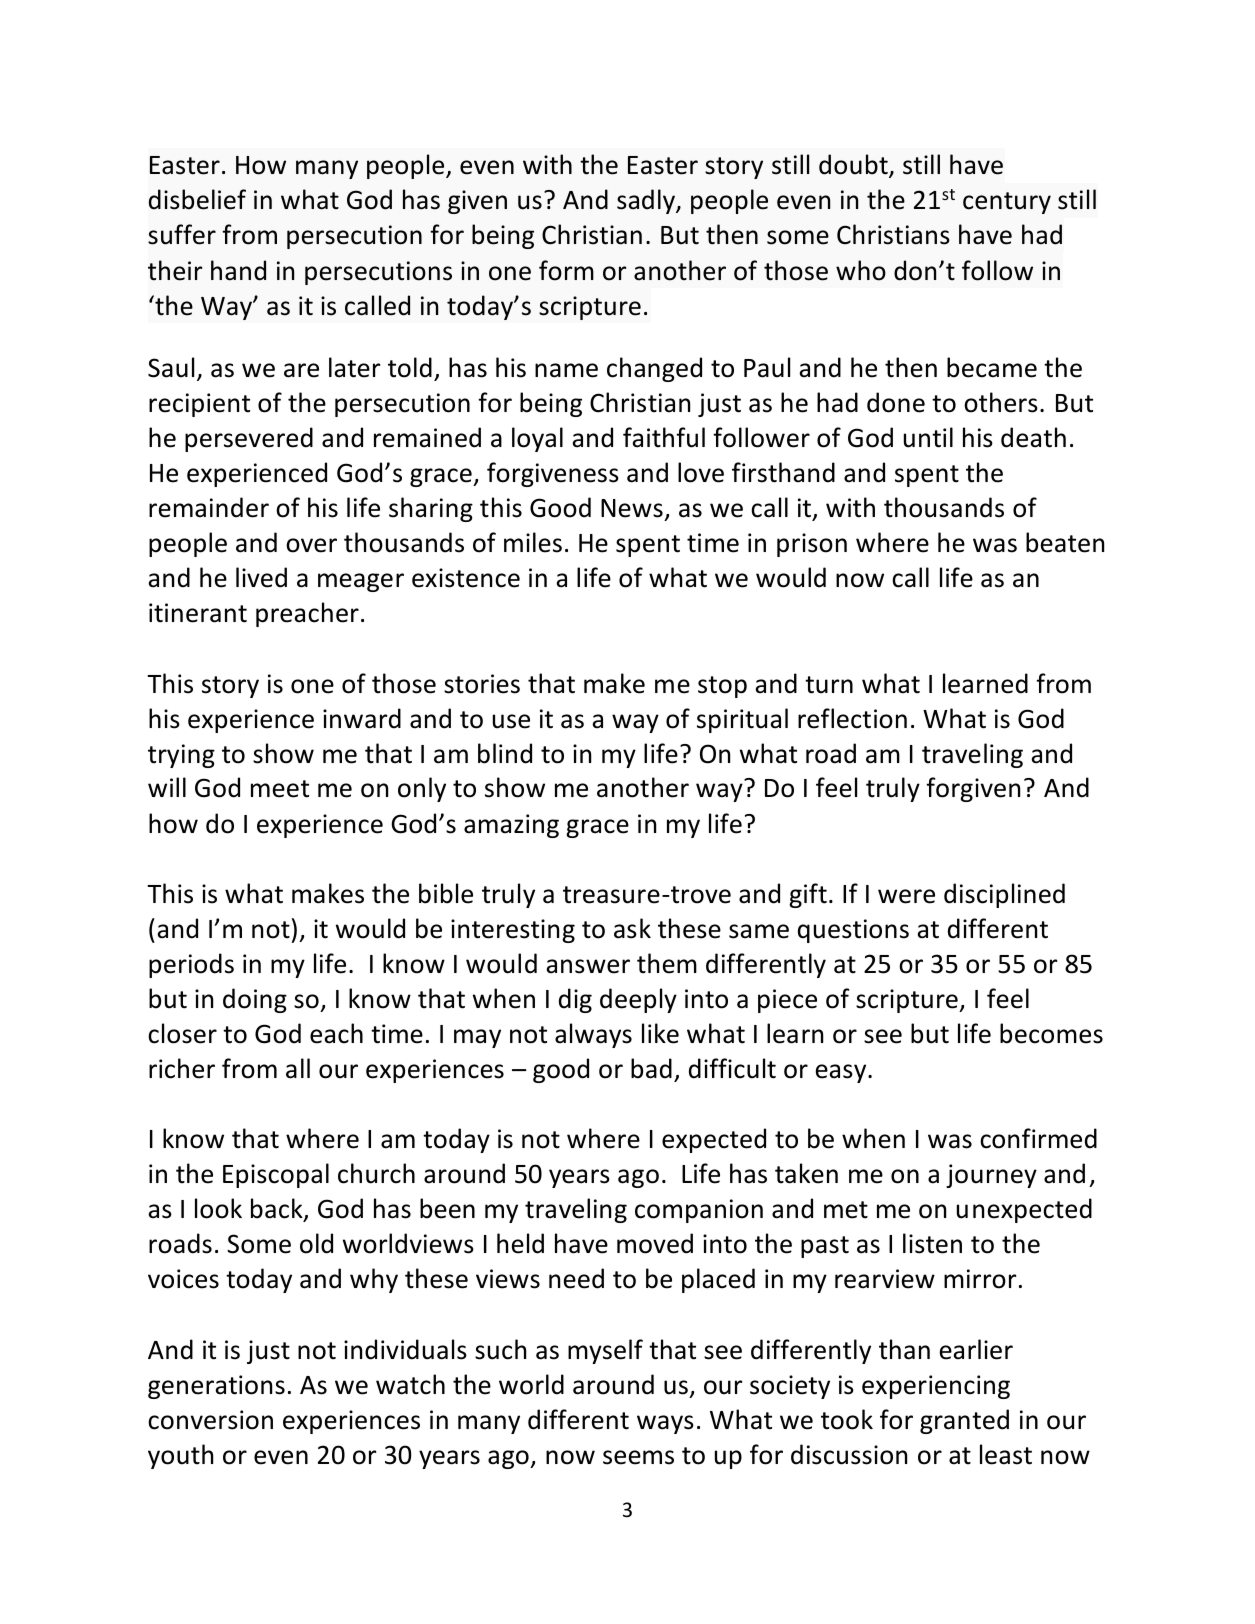 The height and width of the screenshot is (1624, 1255). Describe the element at coordinates (1038, 1138) in the screenshot. I see `confirmed` at that location.
